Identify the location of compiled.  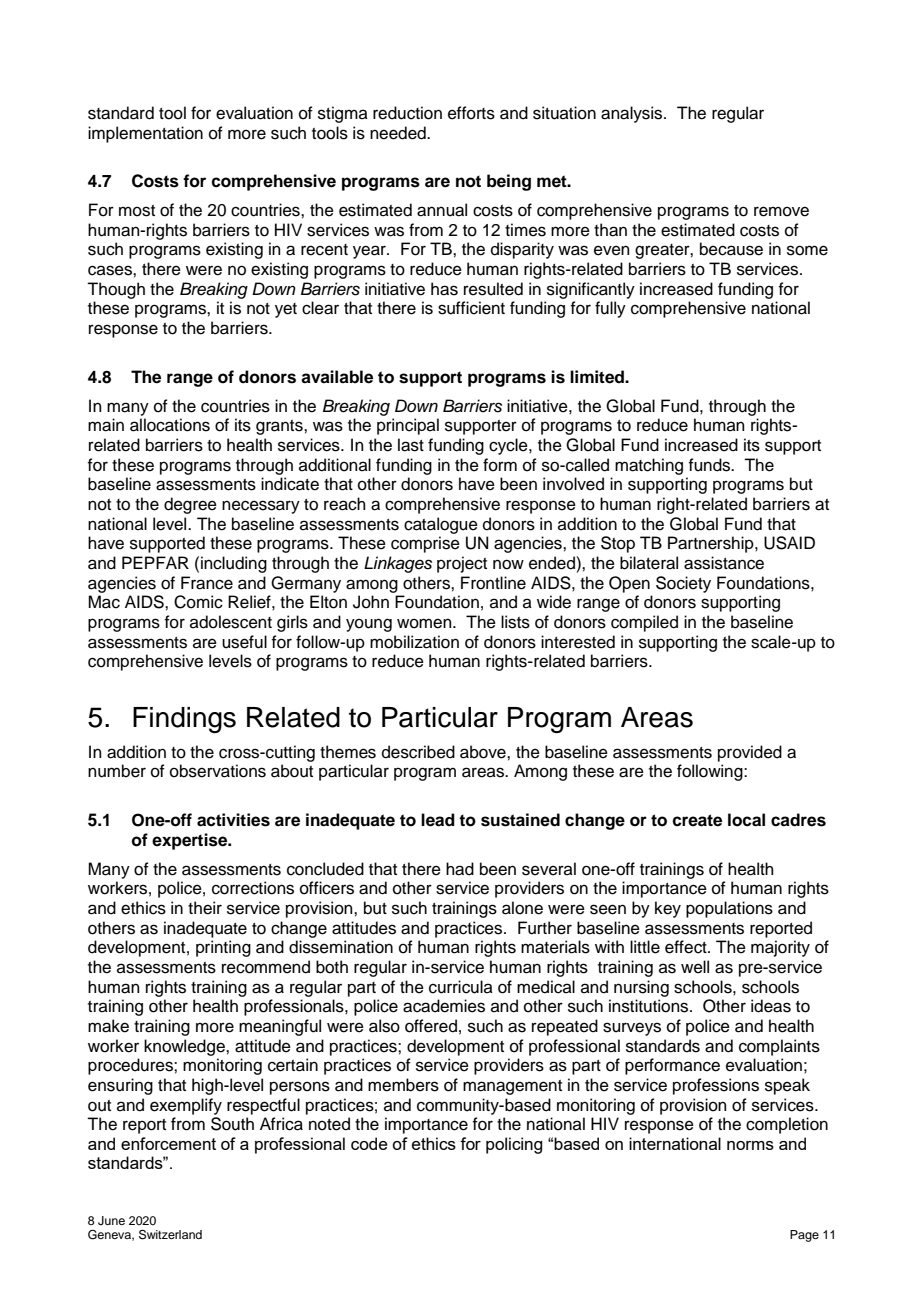
(644, 623).
